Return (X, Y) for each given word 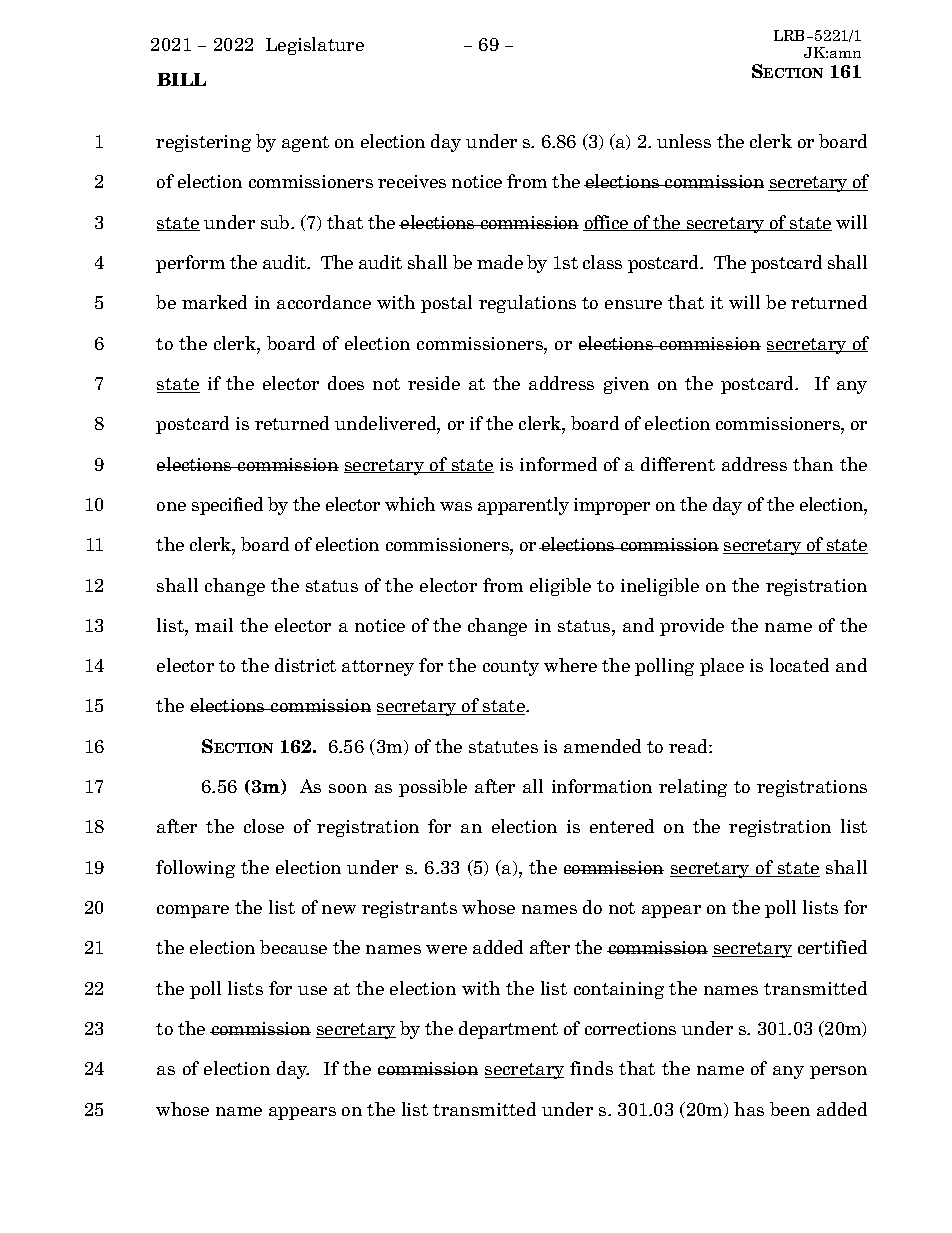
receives (412, 181)
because (293, 947)
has (749, 1109)
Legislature (315, 46)
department (508, 1030)
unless (684, 141)
